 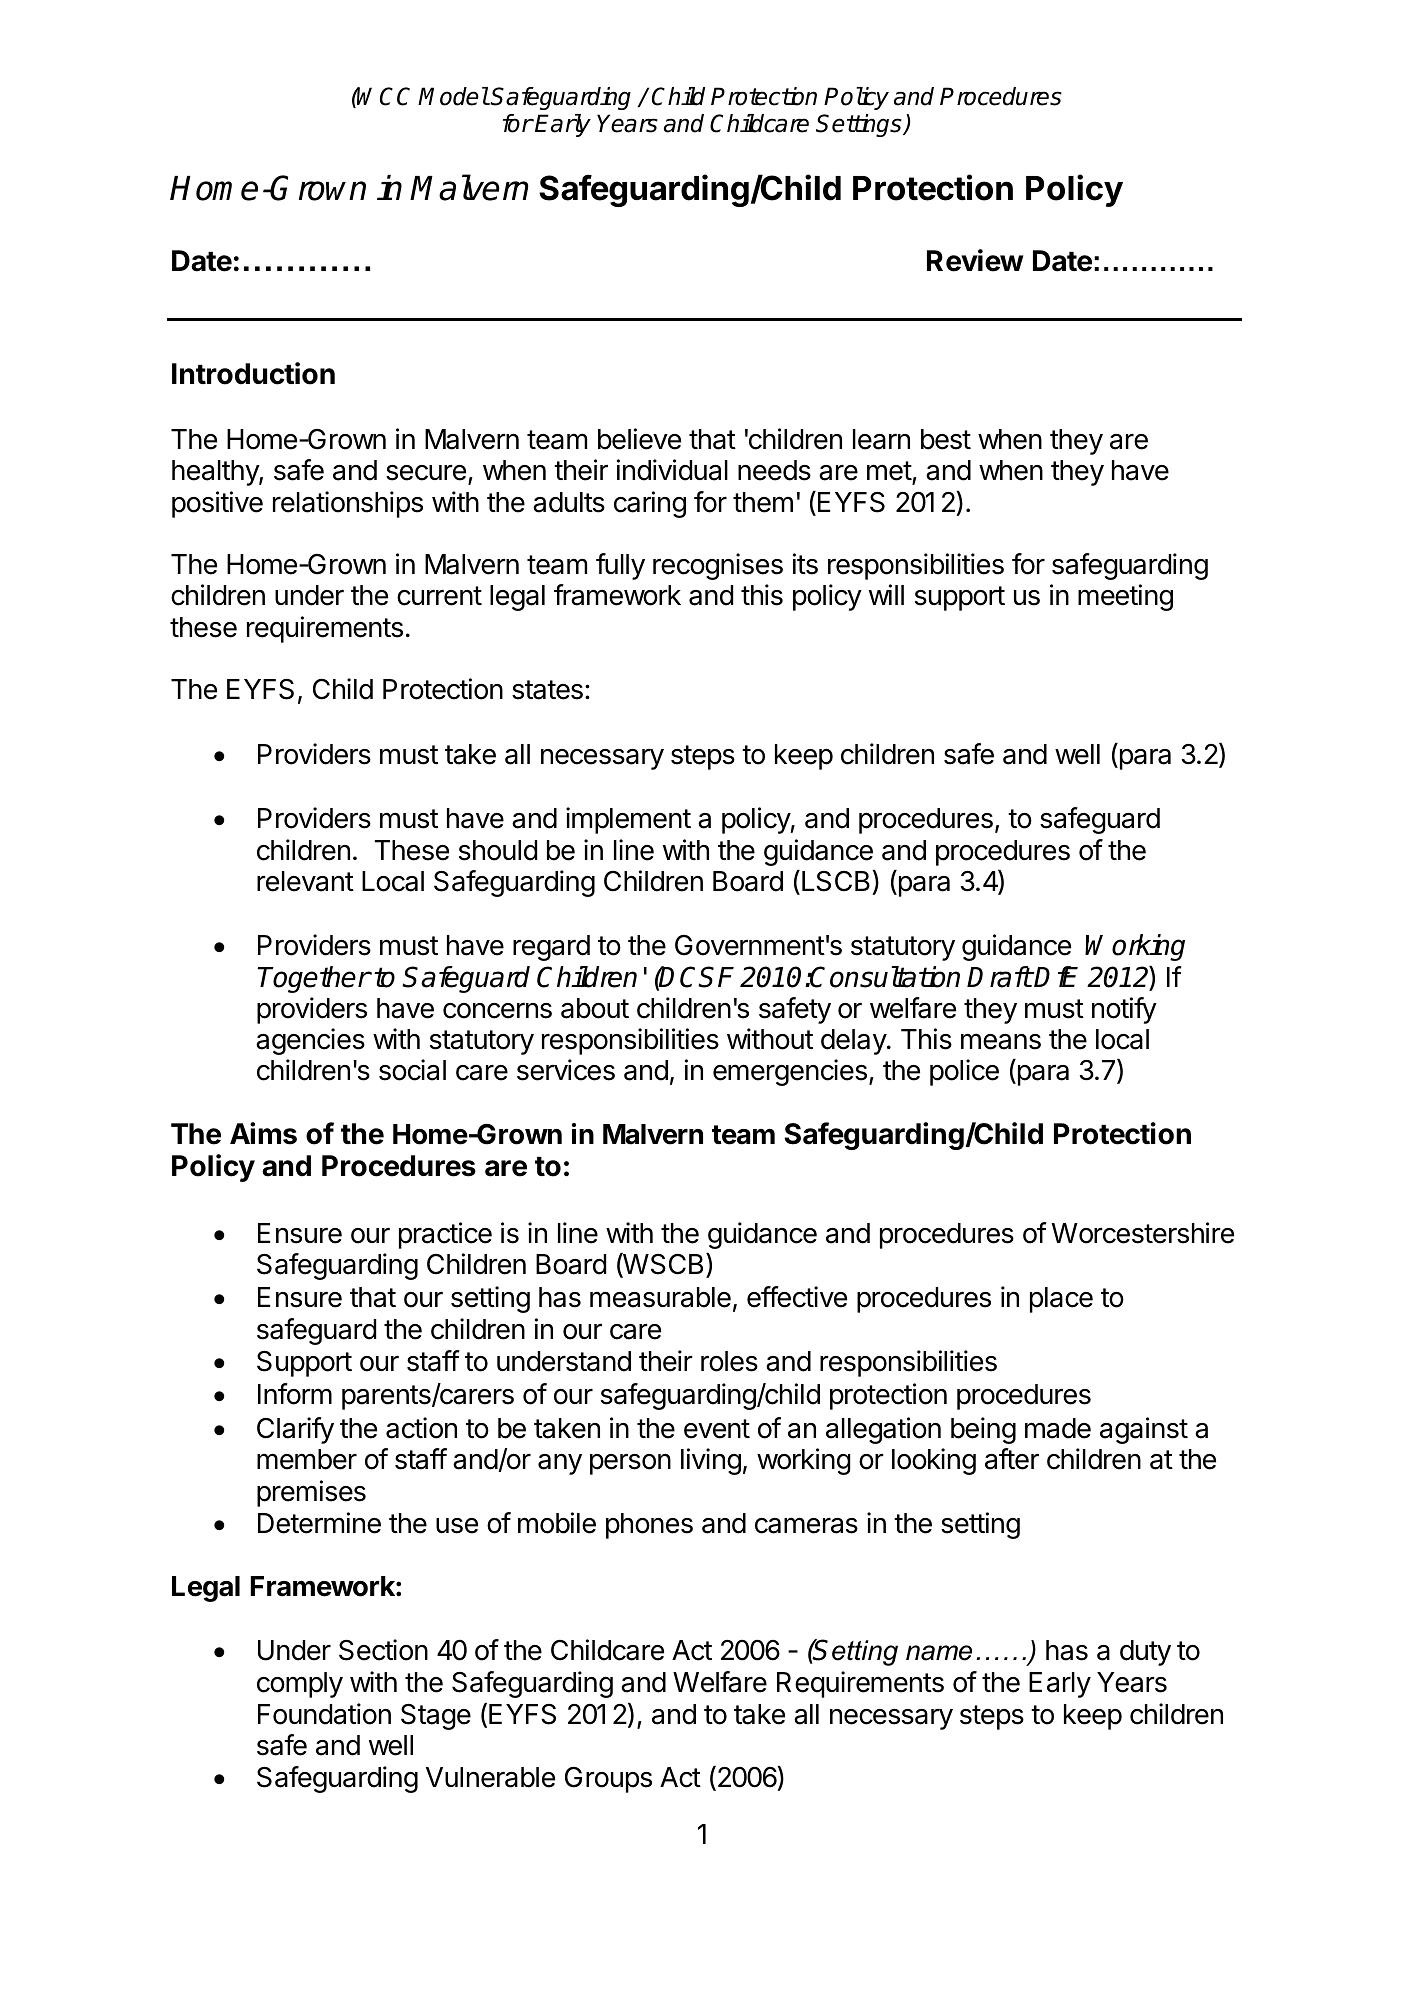 What do you see at coordinates (1061, 1300) in the document?
I see `place` at bounding box center [1061, 1300].
